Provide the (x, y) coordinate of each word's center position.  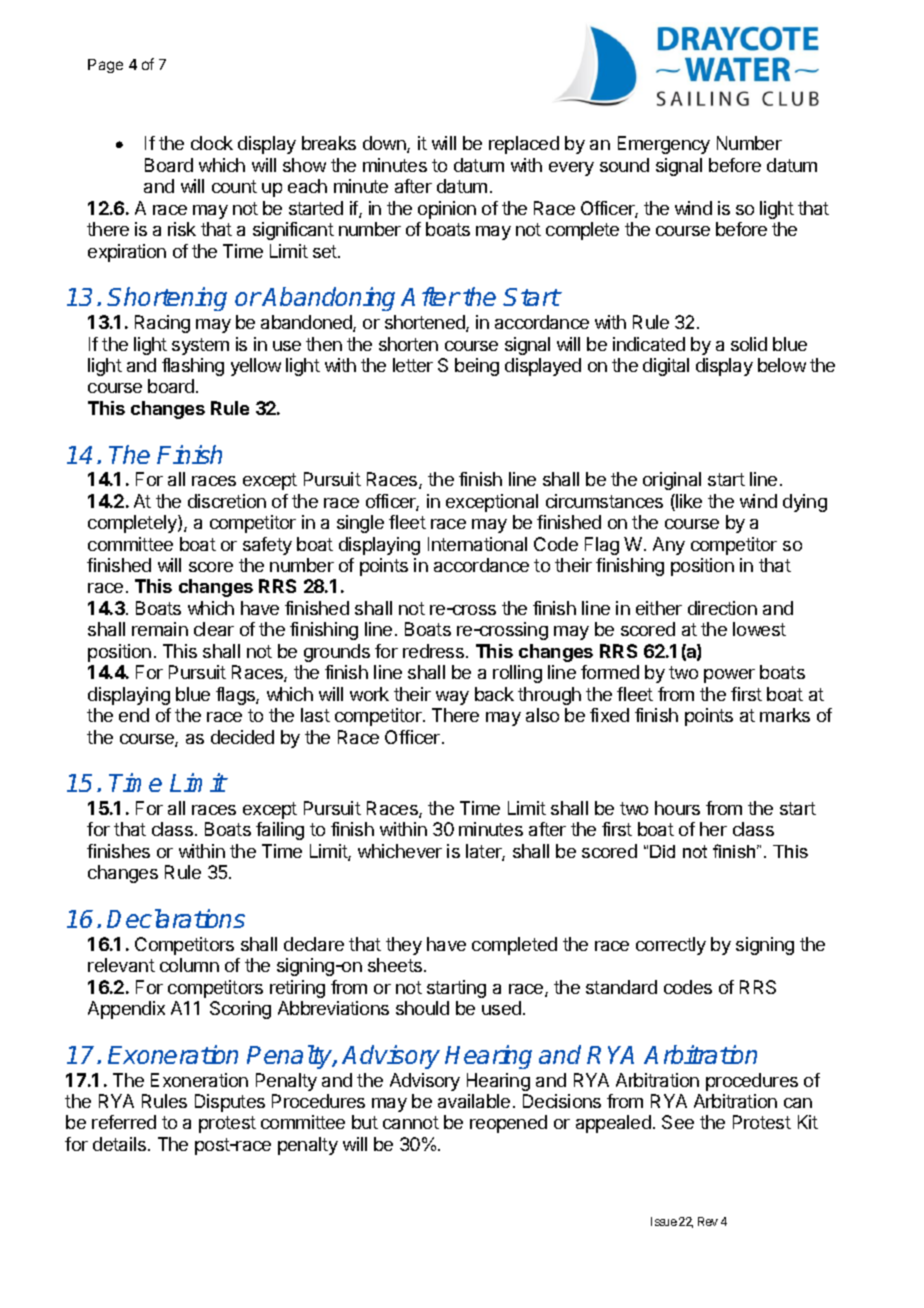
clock (212, 143)
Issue (664, 1221)
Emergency (664, 145)
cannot (411, 1122)
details (119, 1144)
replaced (524, 145)
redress (433, 651)
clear (214, 629)
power (729, 676)
